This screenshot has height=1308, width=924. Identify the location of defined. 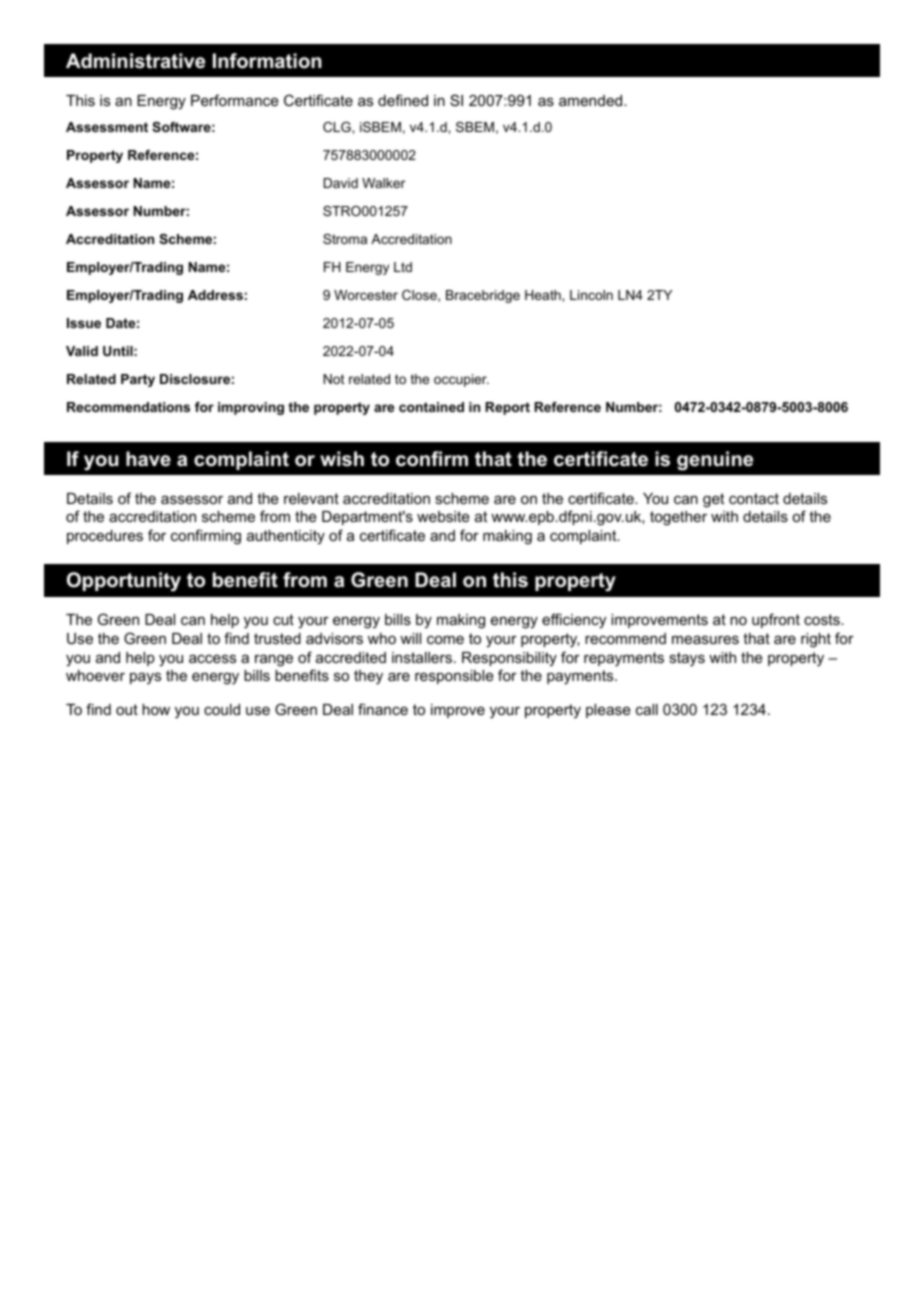
(403, 100).
